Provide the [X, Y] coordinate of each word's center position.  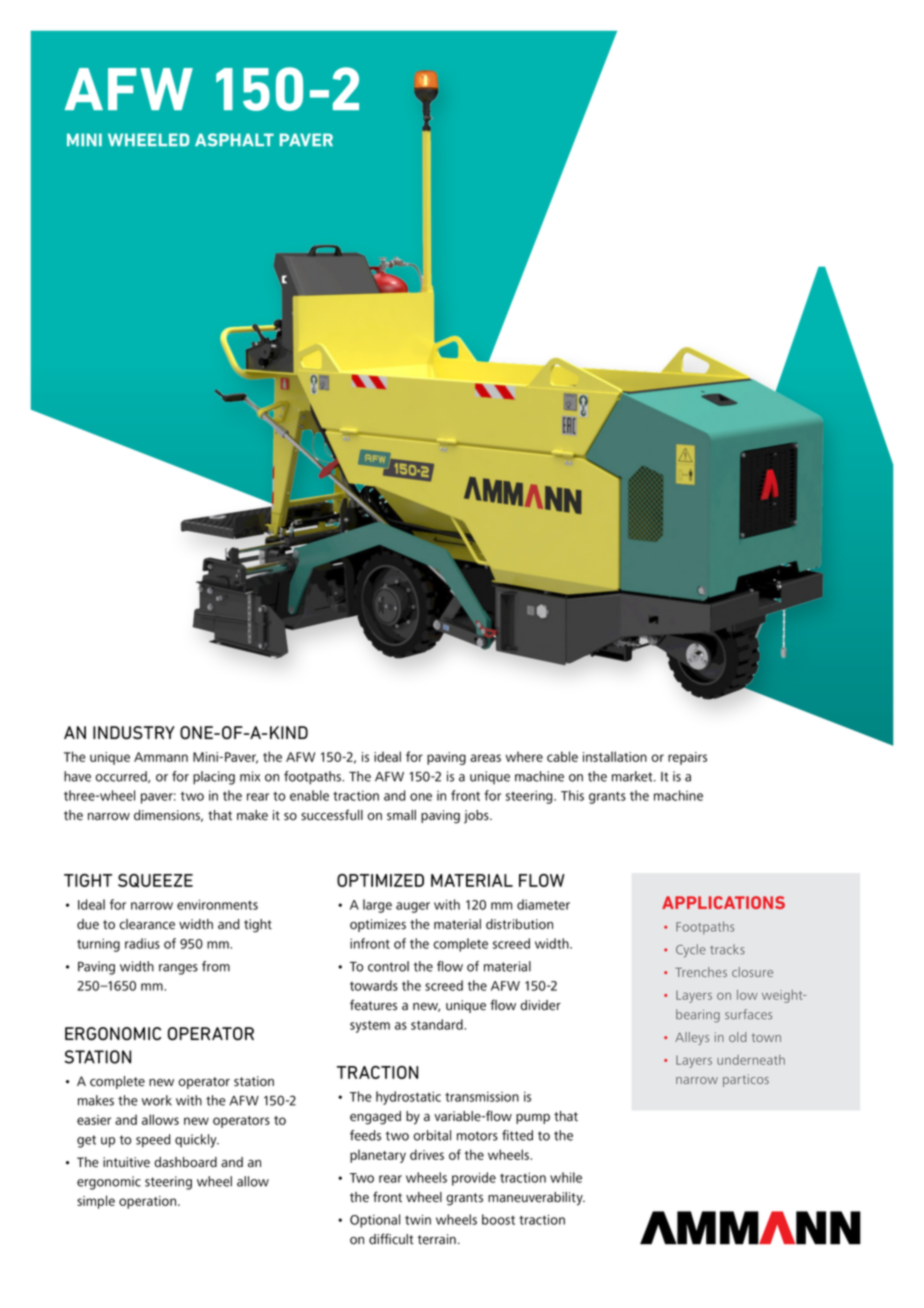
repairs [687, 758]
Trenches [701, 972]
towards [374, 985]
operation [149, 1202]
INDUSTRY [134, 733]
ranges [178, 969]
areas [485, 758]
